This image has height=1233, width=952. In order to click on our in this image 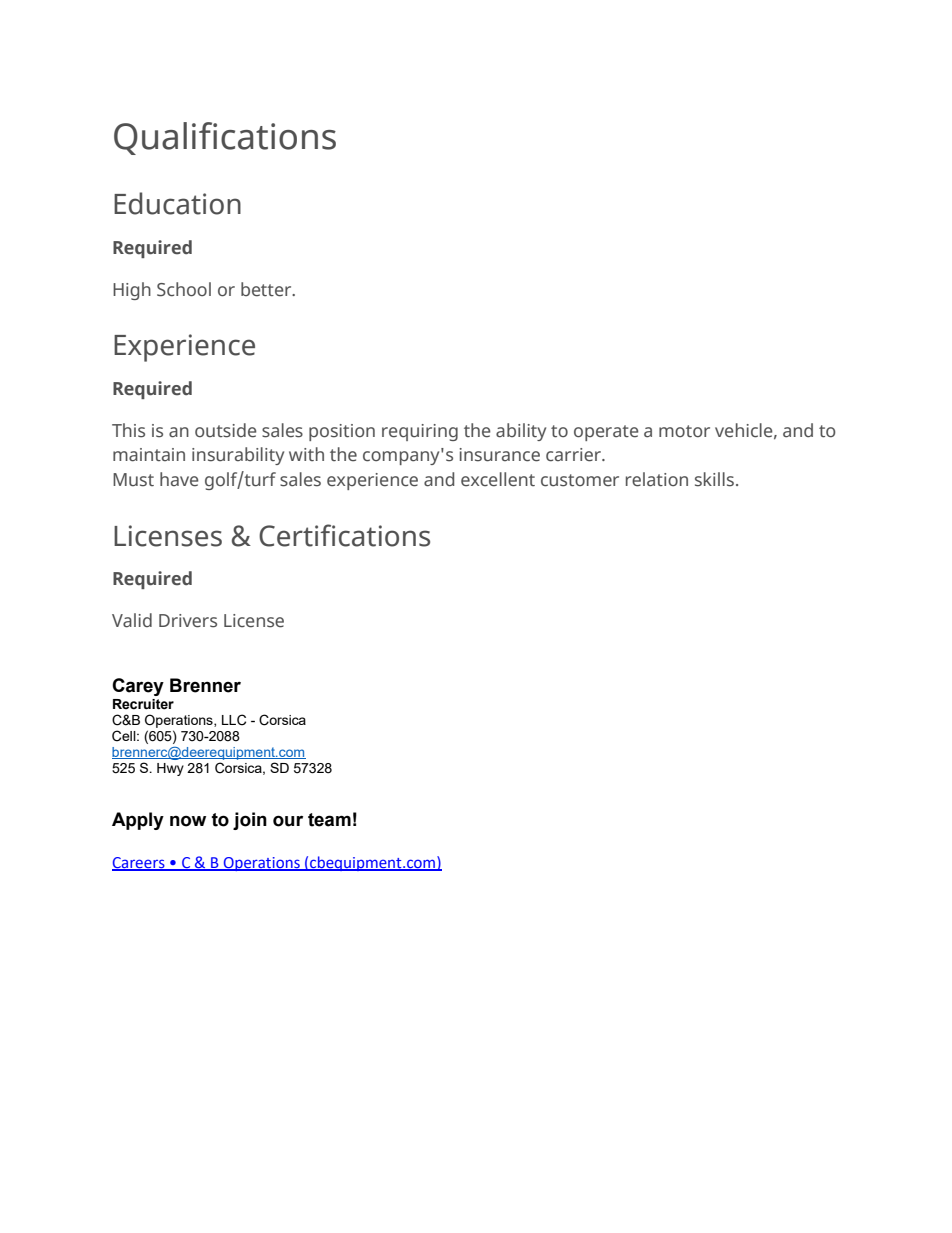, I will do `click(288, 821)`.
